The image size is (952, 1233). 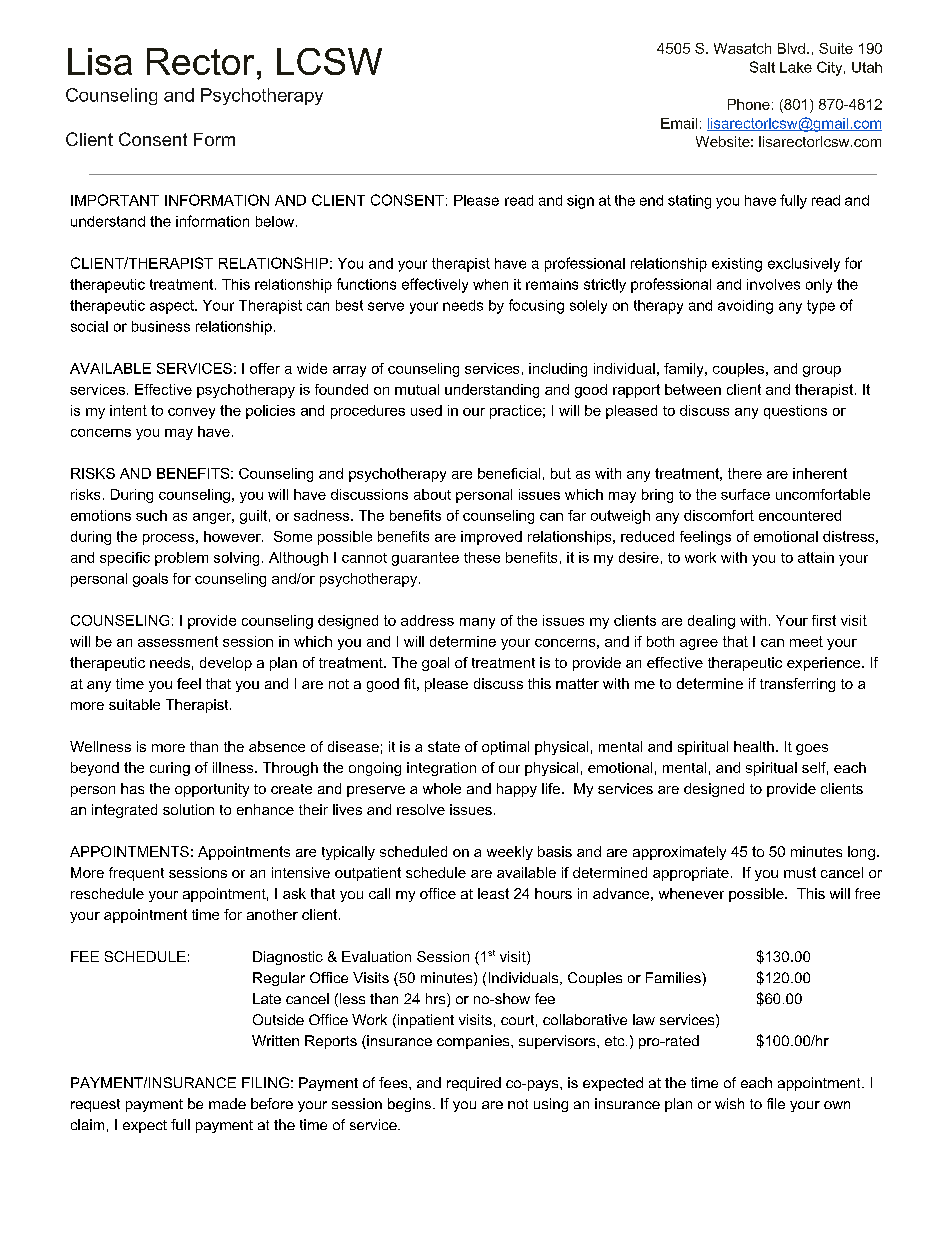 I want to click on these, so click(x=482, y=557).
